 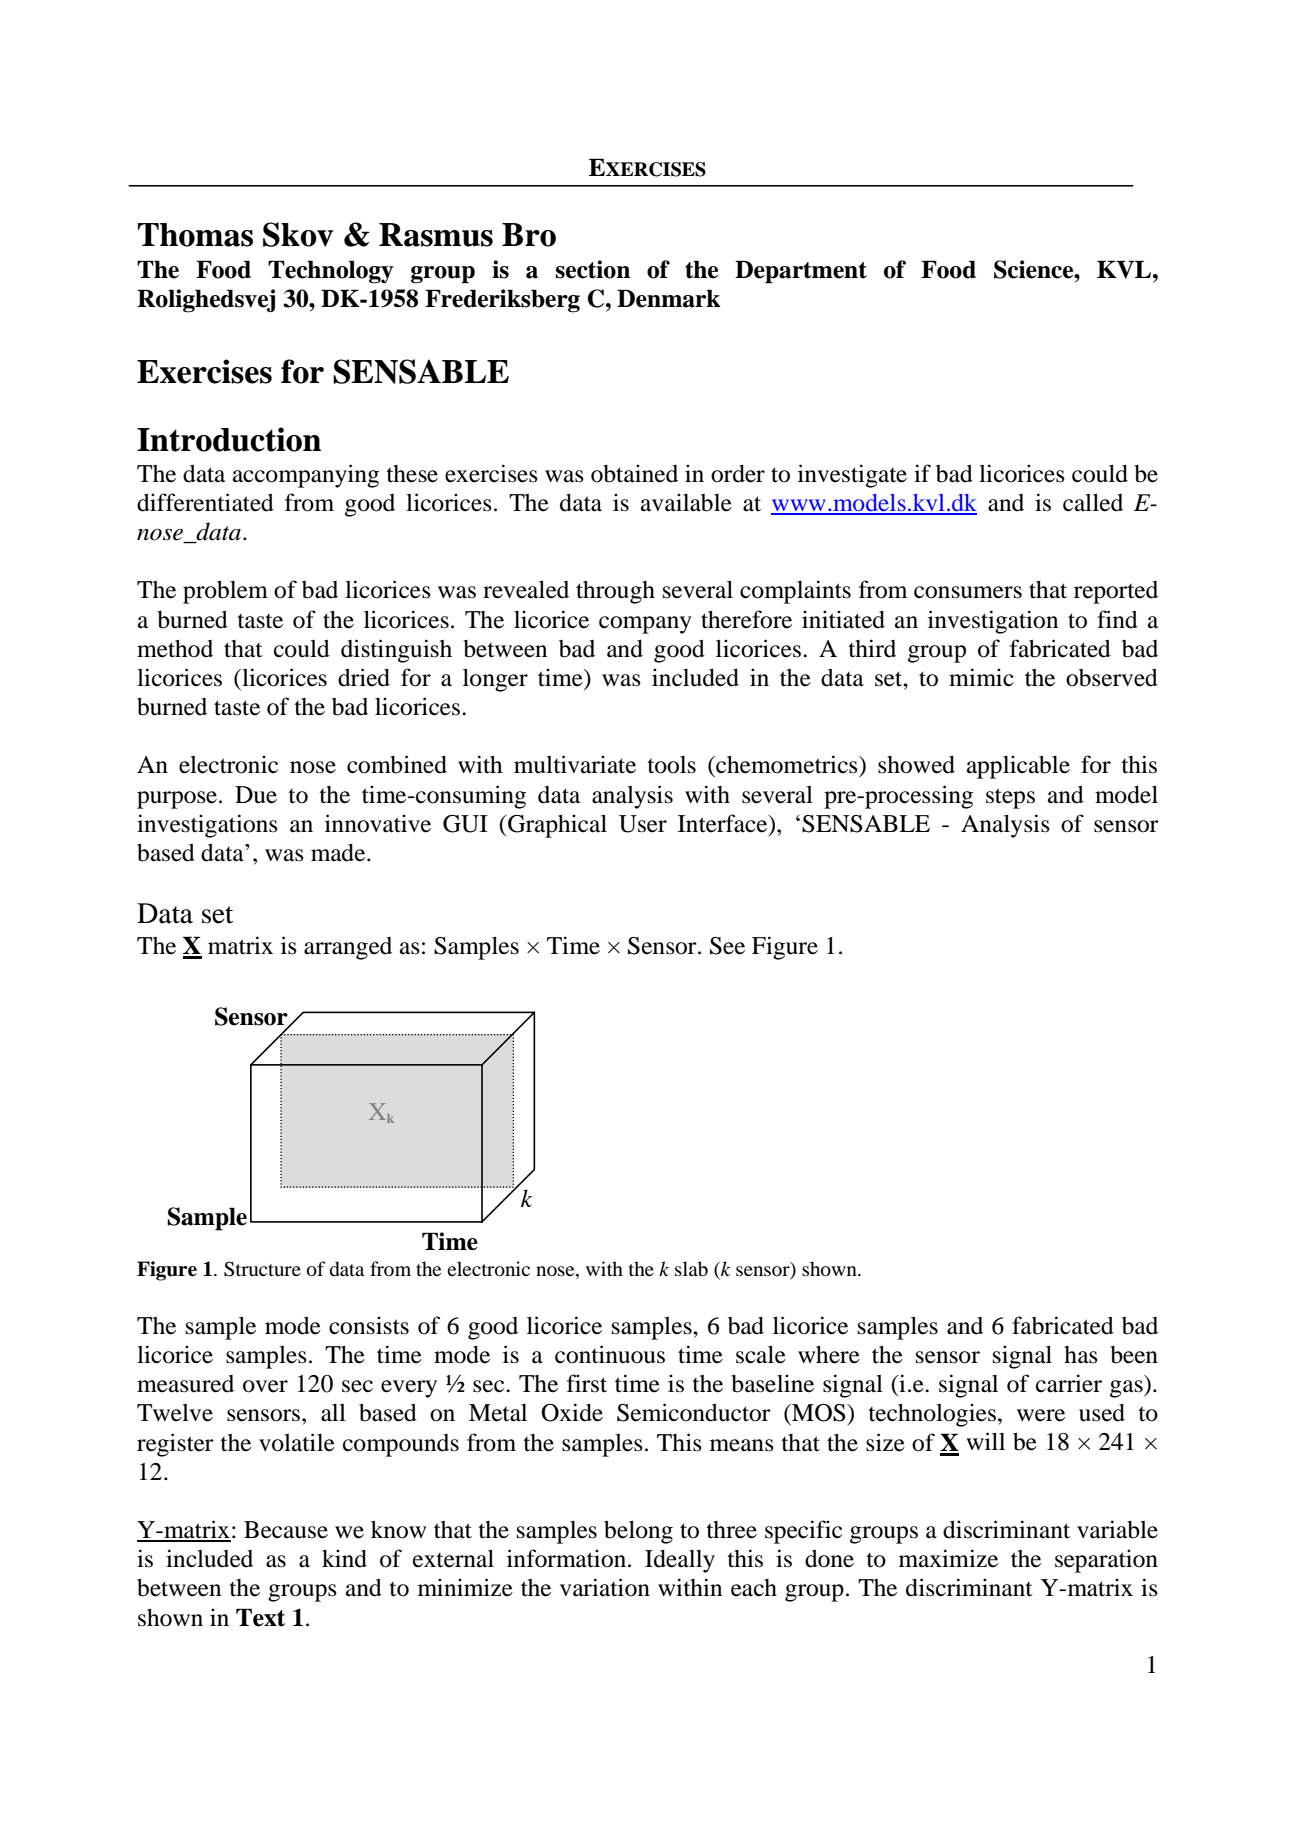 What do you see at coordinates (680, 1561) in the screenshot?
I see `Ideally` at bounding box center [680, 1561].
